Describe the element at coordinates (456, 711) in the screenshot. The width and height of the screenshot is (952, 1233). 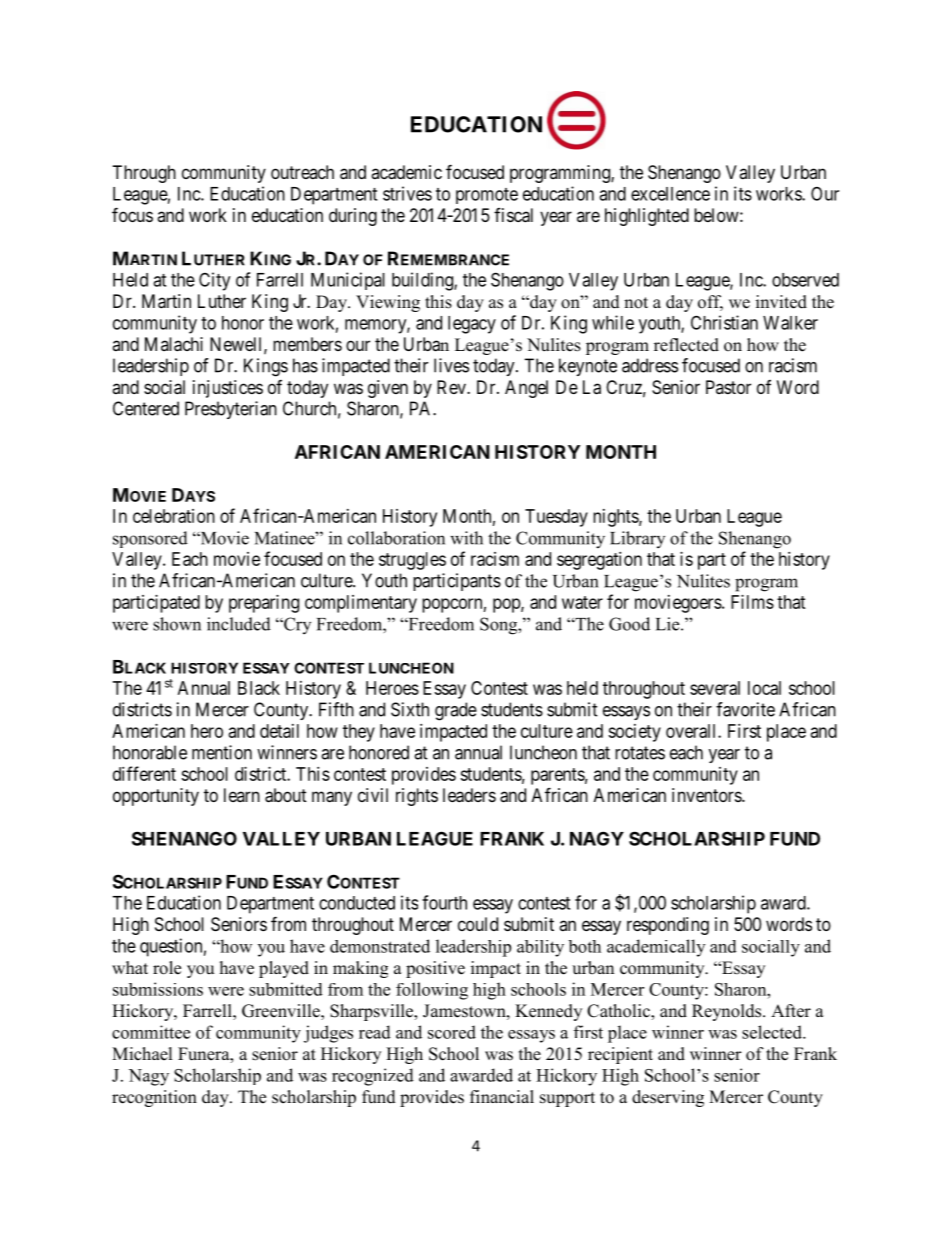
I see `grade` at that location.
